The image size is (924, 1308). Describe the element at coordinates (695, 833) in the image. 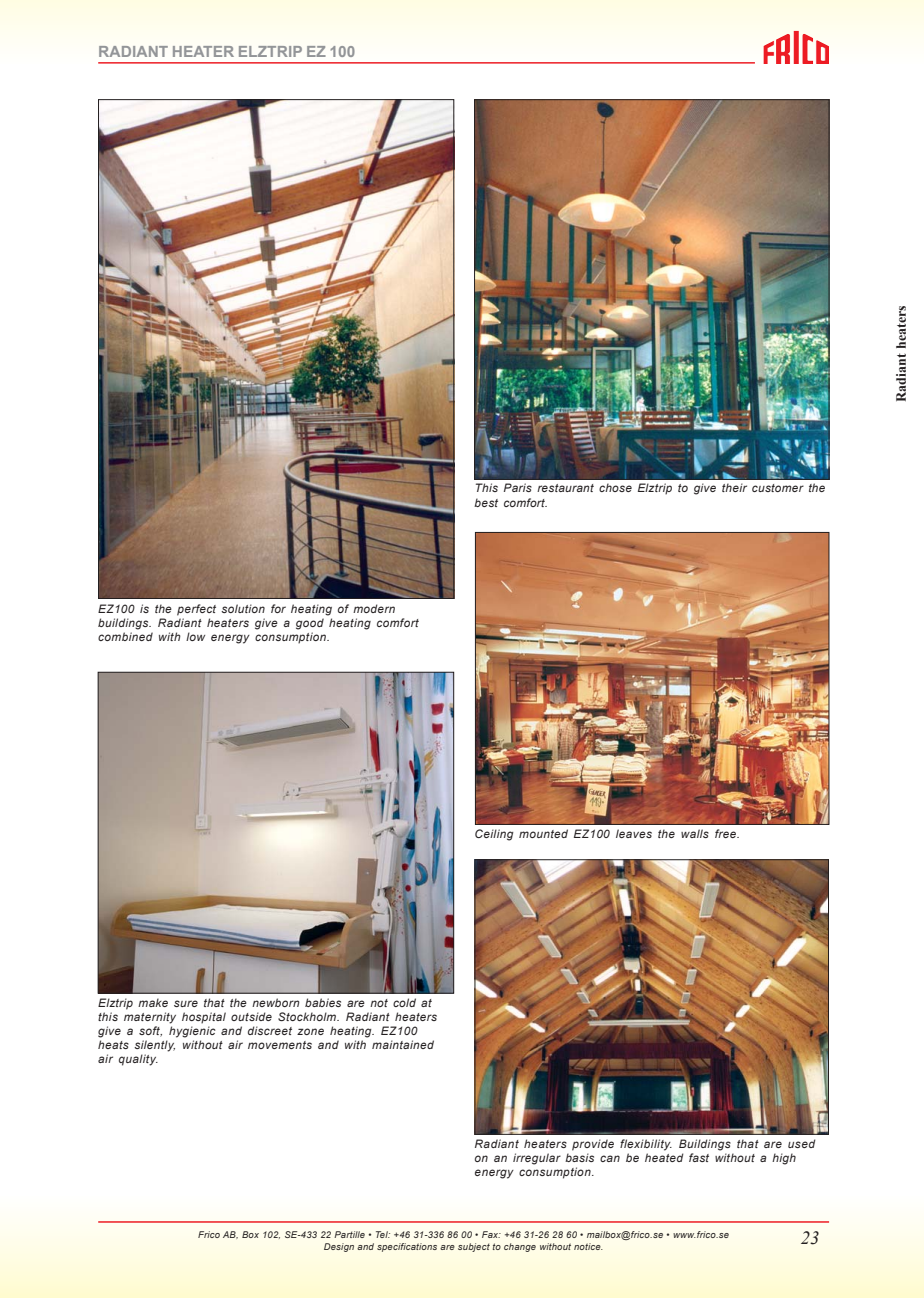

I see `walls` at that location.
